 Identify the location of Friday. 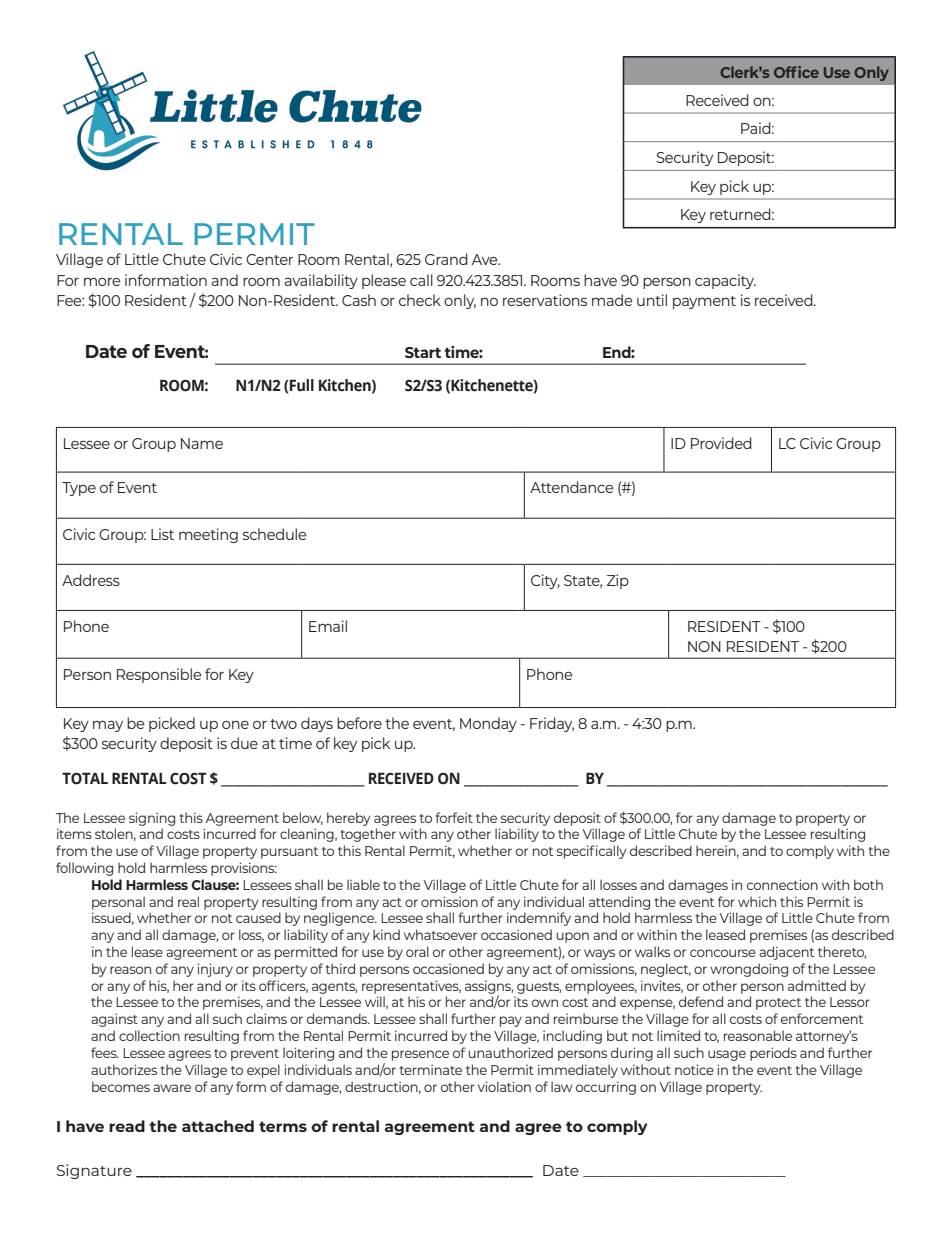
(552, 724).
